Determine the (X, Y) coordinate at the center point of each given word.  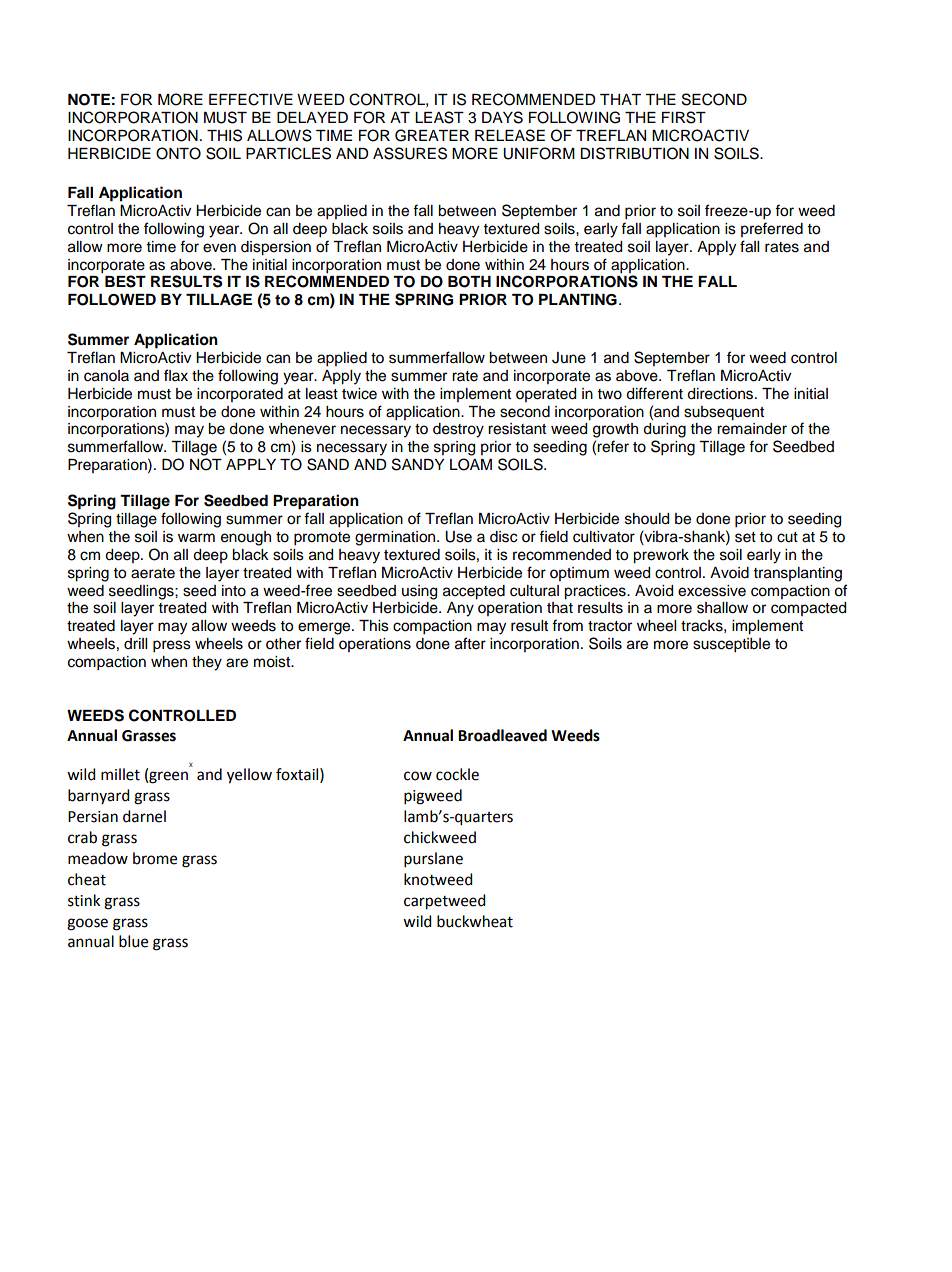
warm (196, 538)
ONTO (178, 153)
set (745, 537)
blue (133, 941)
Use (458, 537)
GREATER (432, 135)
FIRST (684, 117)
